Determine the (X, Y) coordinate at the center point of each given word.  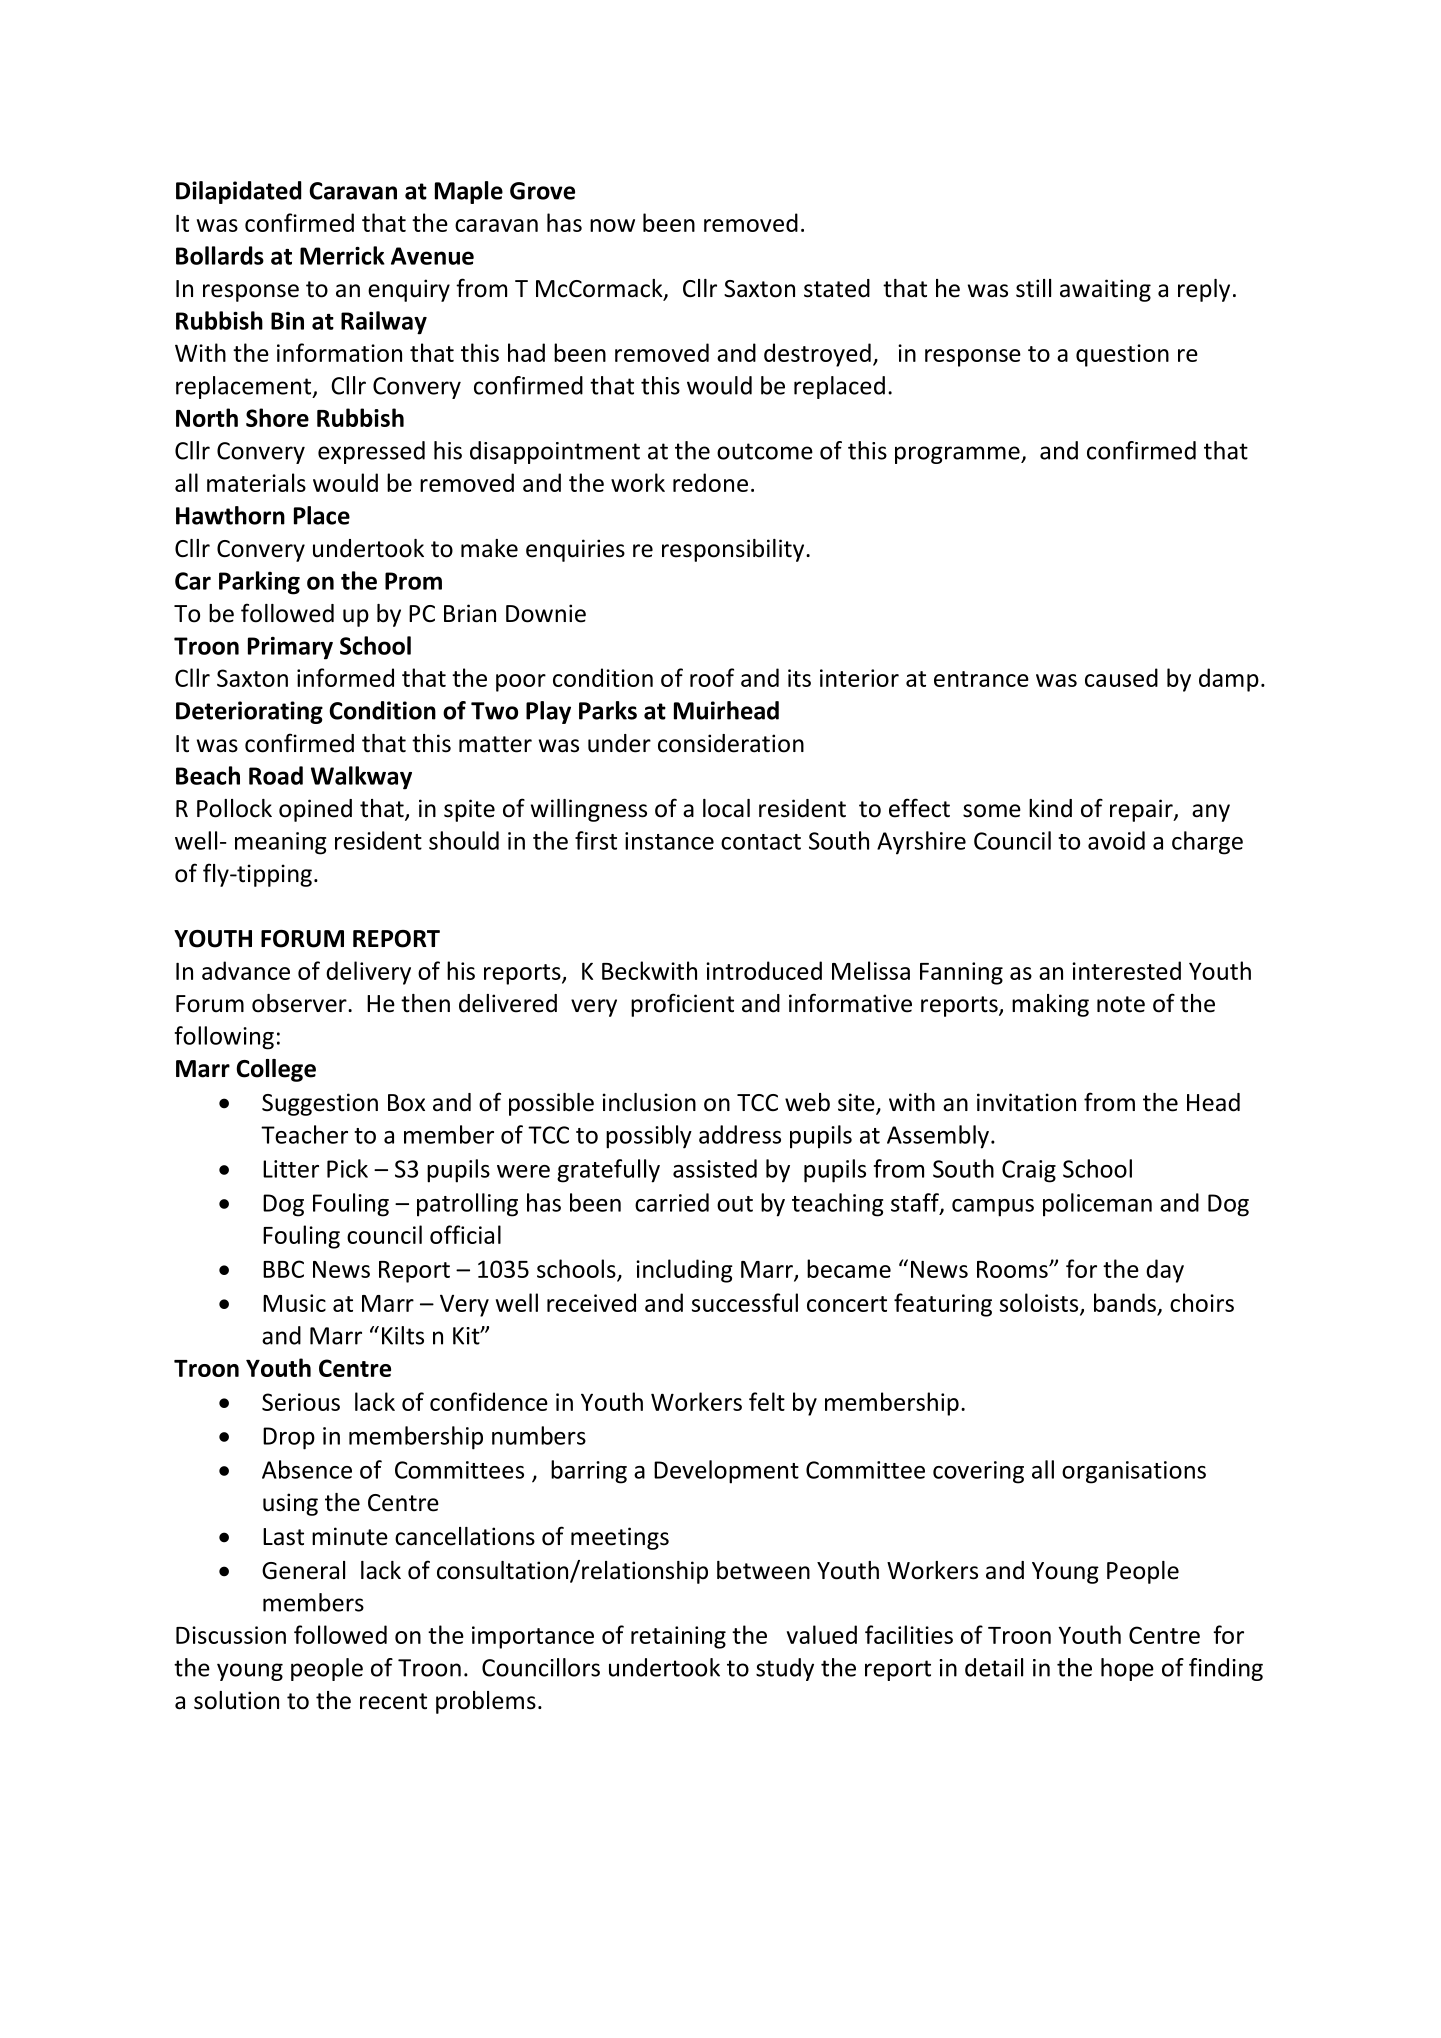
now (612, 225)
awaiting (1105, 290)
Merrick (342, 255)
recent (393, 1701)
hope (1127, 1669)
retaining (678, 1637)
